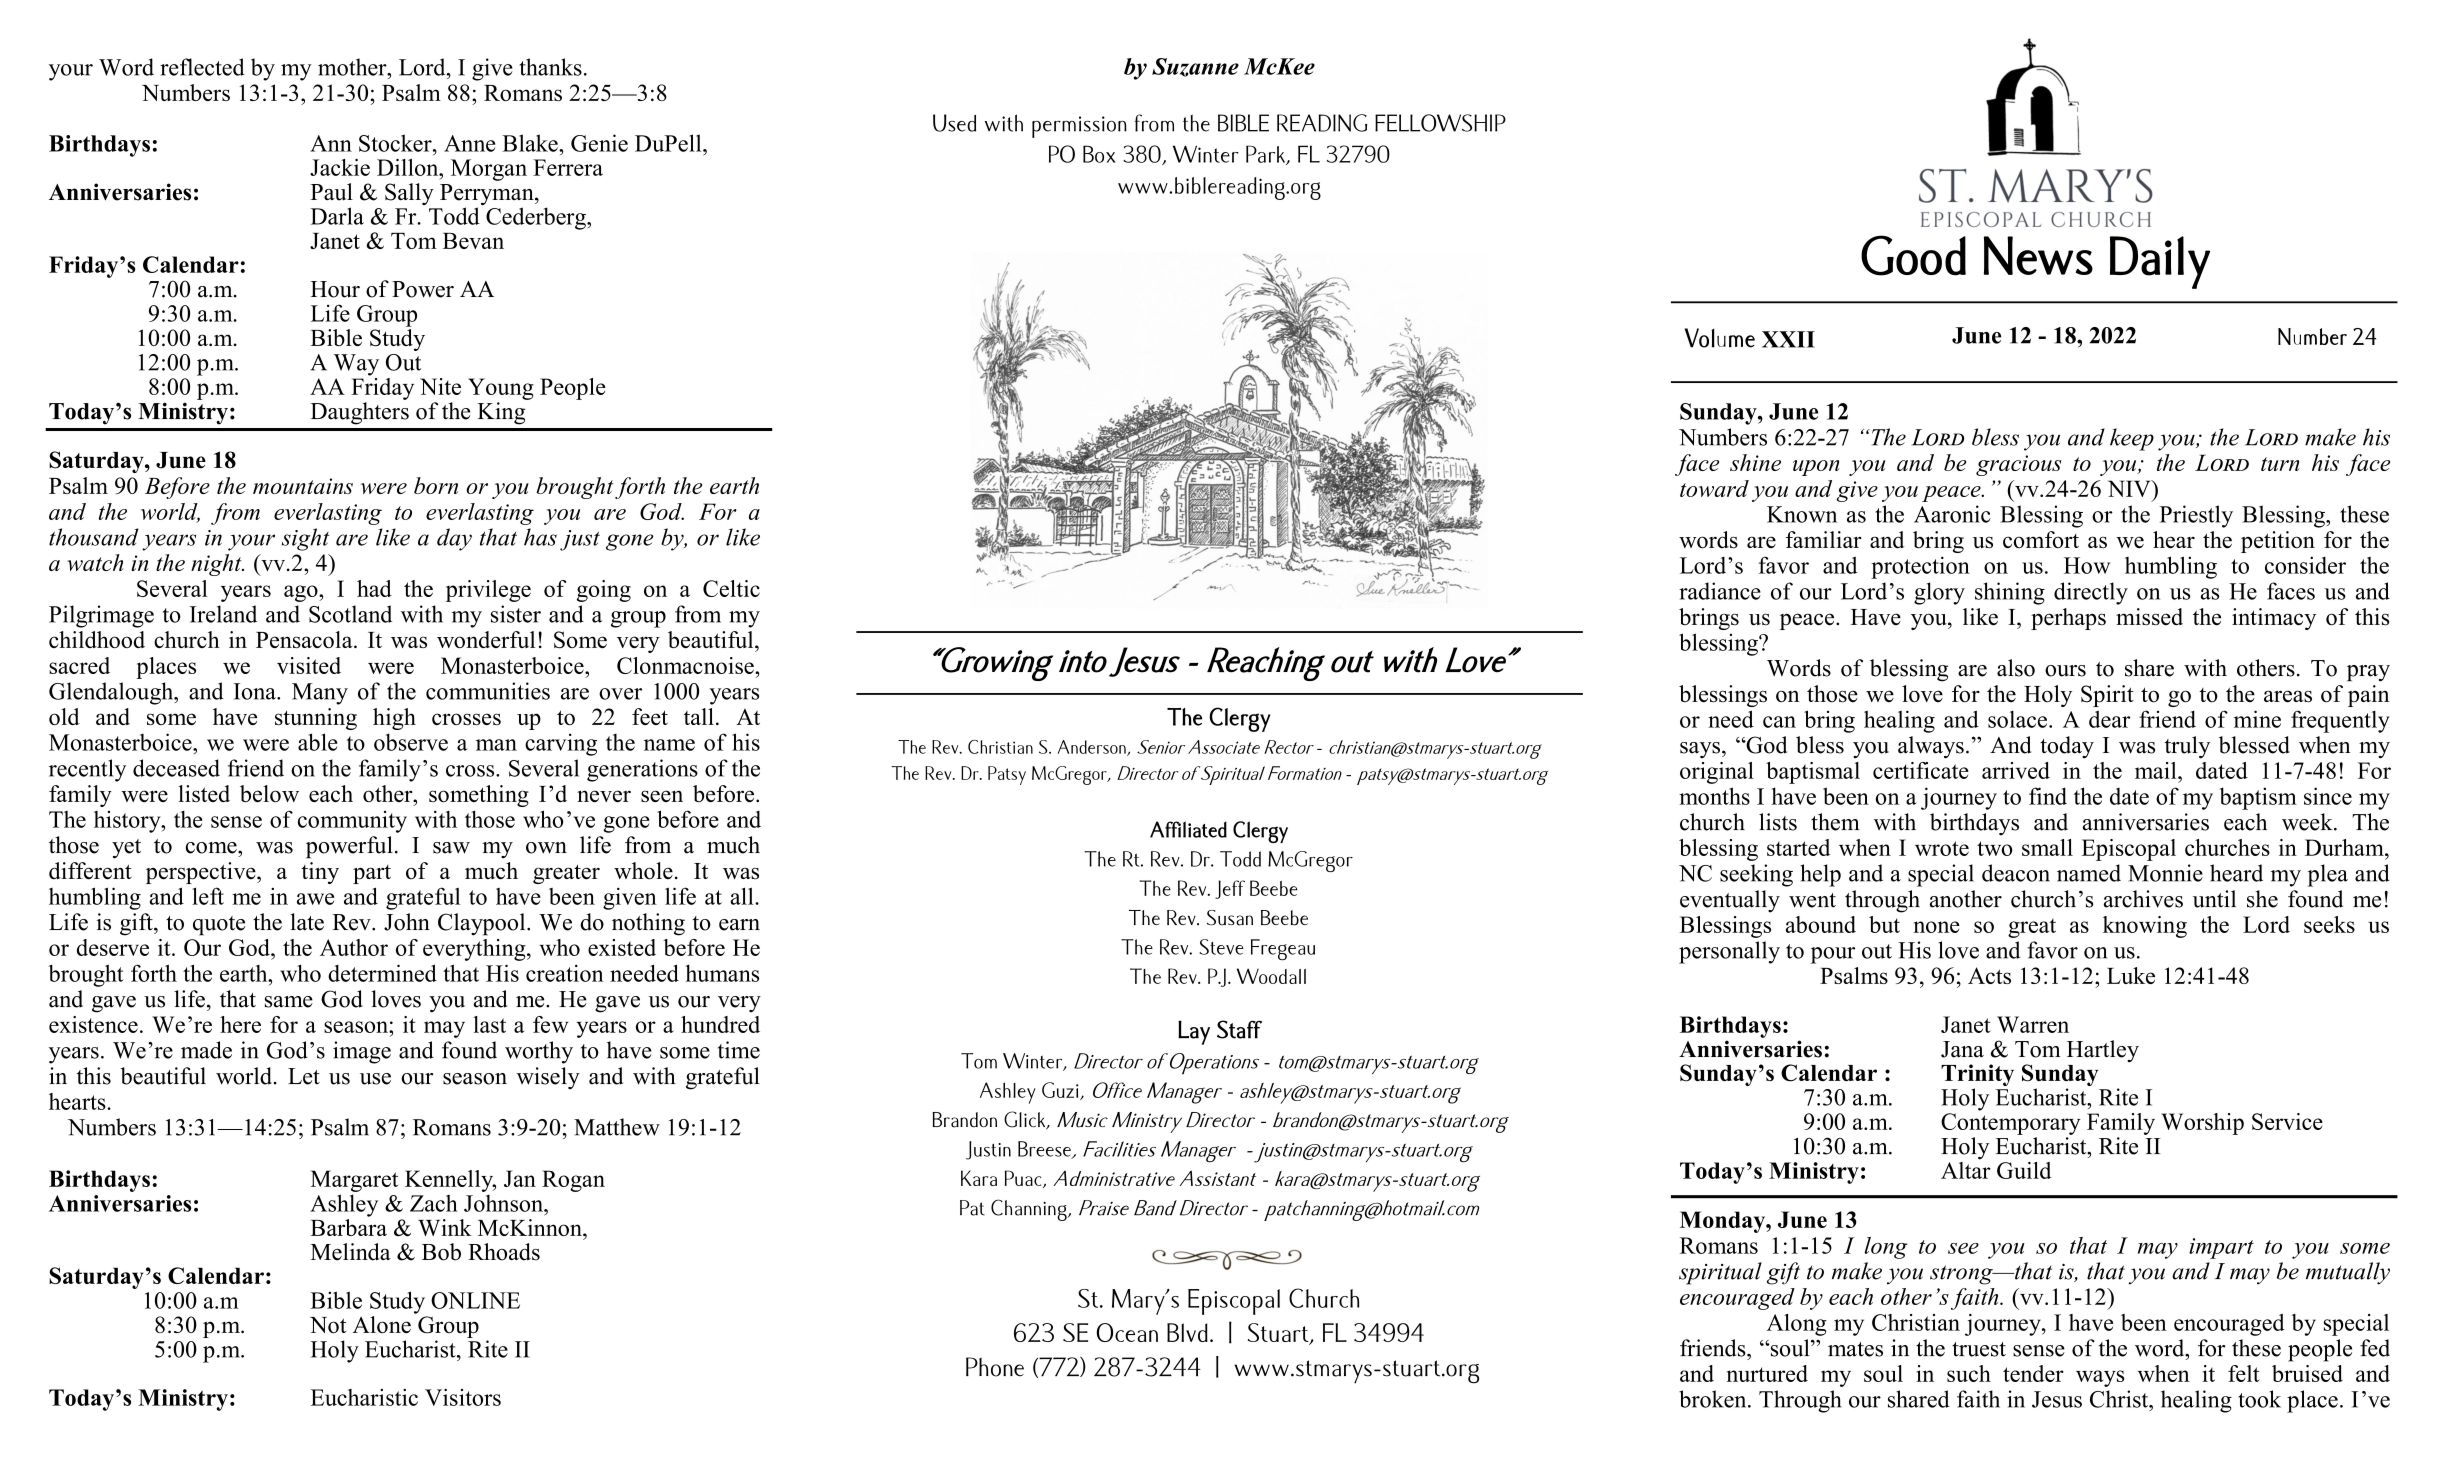 This image has height=1482, width=2441. What do you see at coordinates (1079, 127) in the image?
I see `permission` at bounding box center [1079, 127].
